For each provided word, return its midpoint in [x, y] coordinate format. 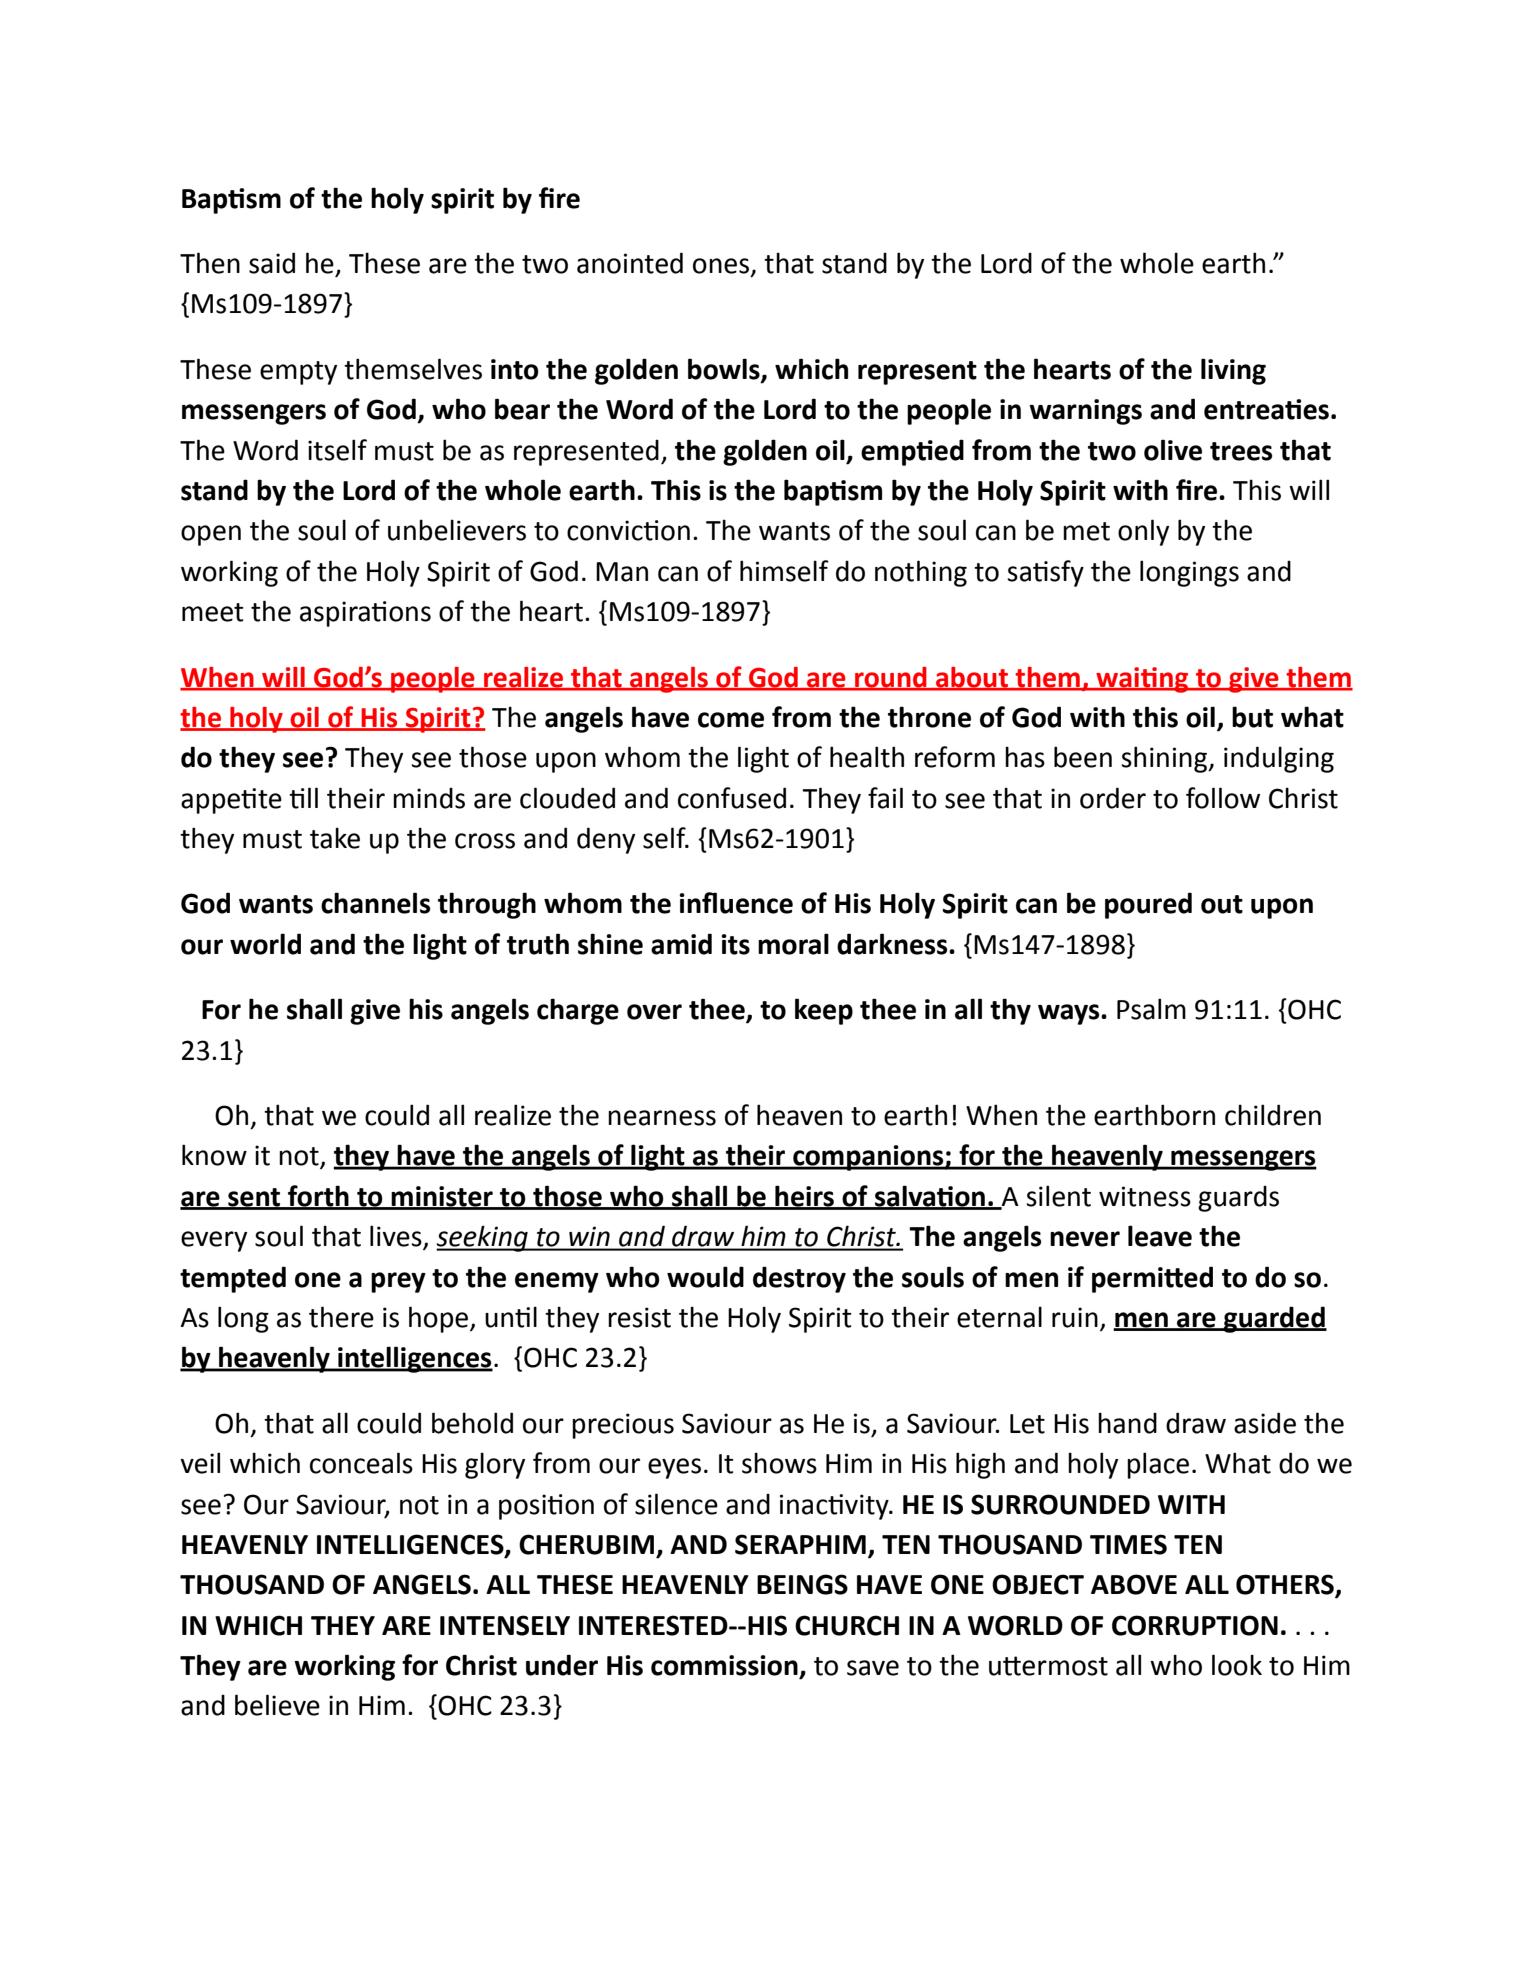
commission [725, 1666]
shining [1165, 759]
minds [429, 798]
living [1233, 371]
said [272, 263]
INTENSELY [505, 1625]
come [731, 720]
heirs [804, 1197]
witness [1145, 1196]
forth [318, 1197]
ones [722, 267]
